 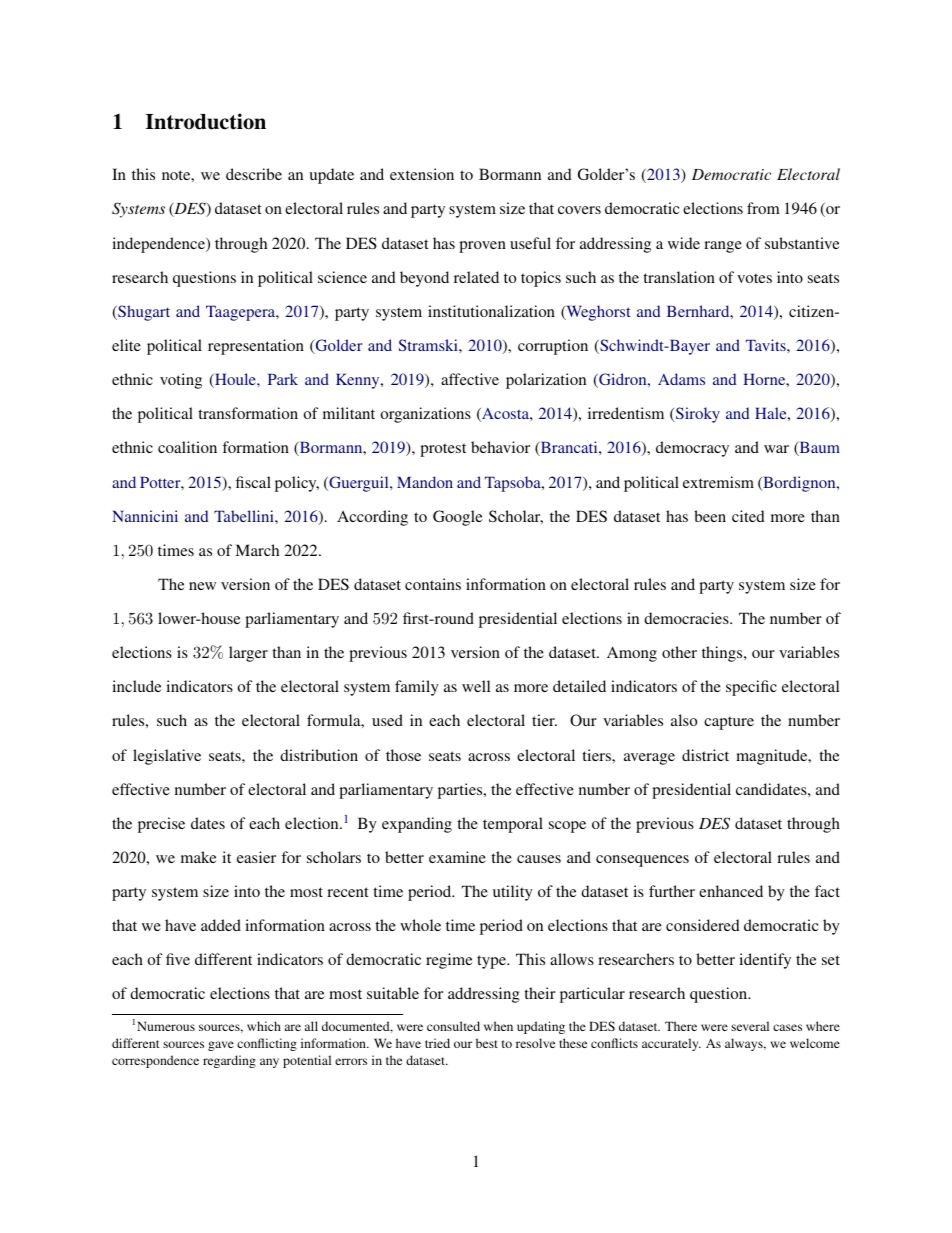 I want to click on contains, so click(x=433, y=584).
